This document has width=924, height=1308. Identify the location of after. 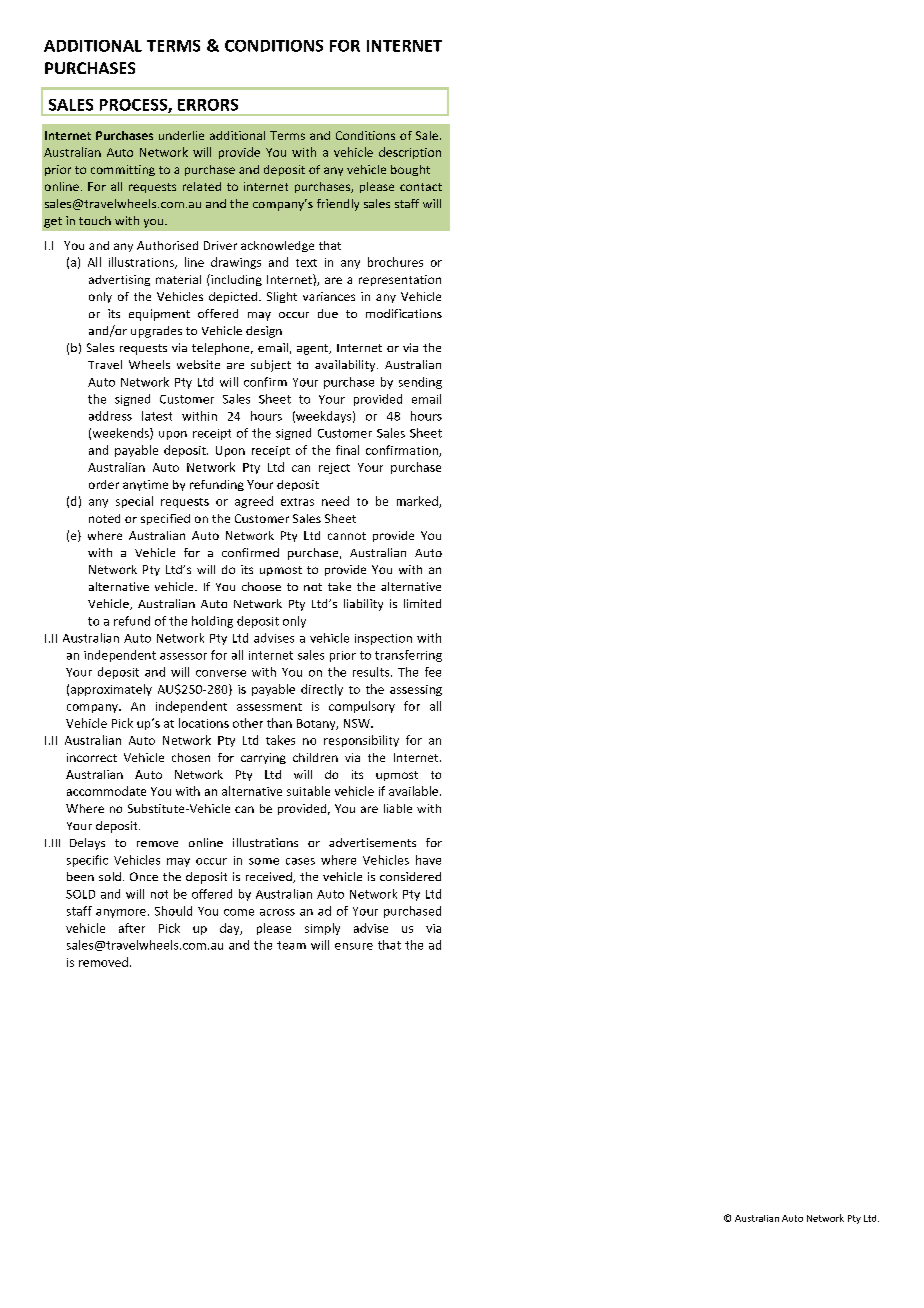
(132, 928).
